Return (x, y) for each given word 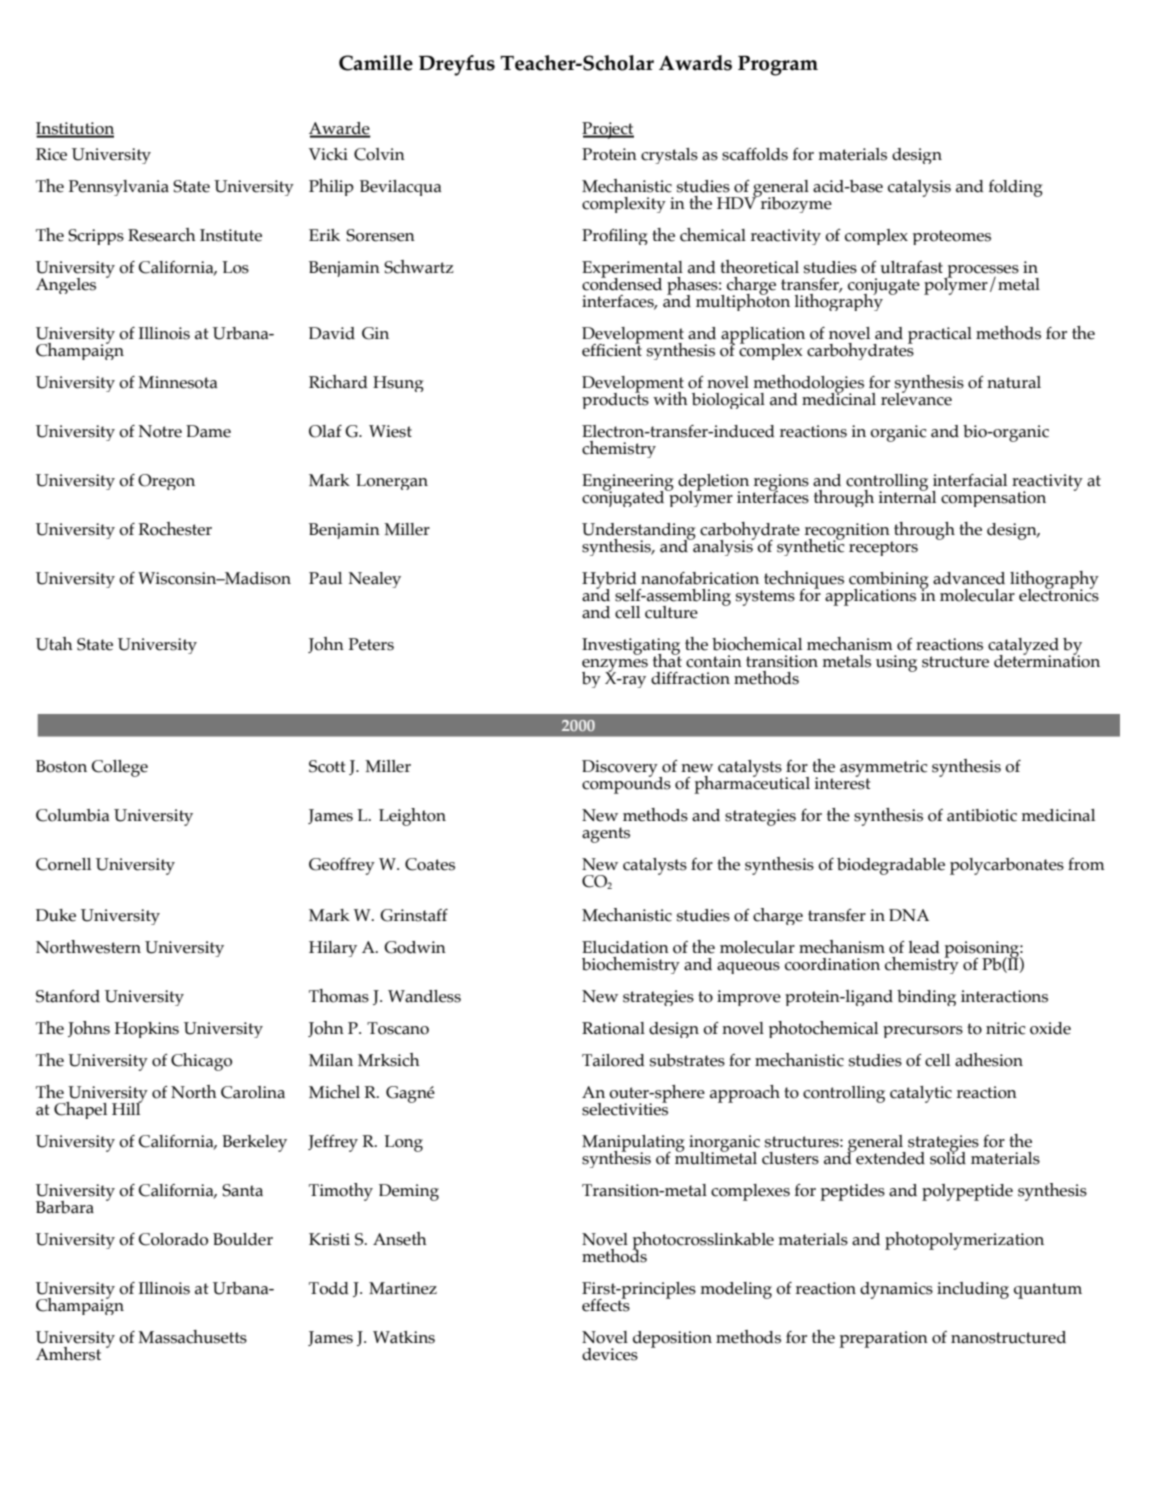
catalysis (919, 188)
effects (606, 1304)
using (896, 663)
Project (608, 130)
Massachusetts (192, 1337)
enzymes (615, 666)
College (120, 768)
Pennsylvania (119, 188)
